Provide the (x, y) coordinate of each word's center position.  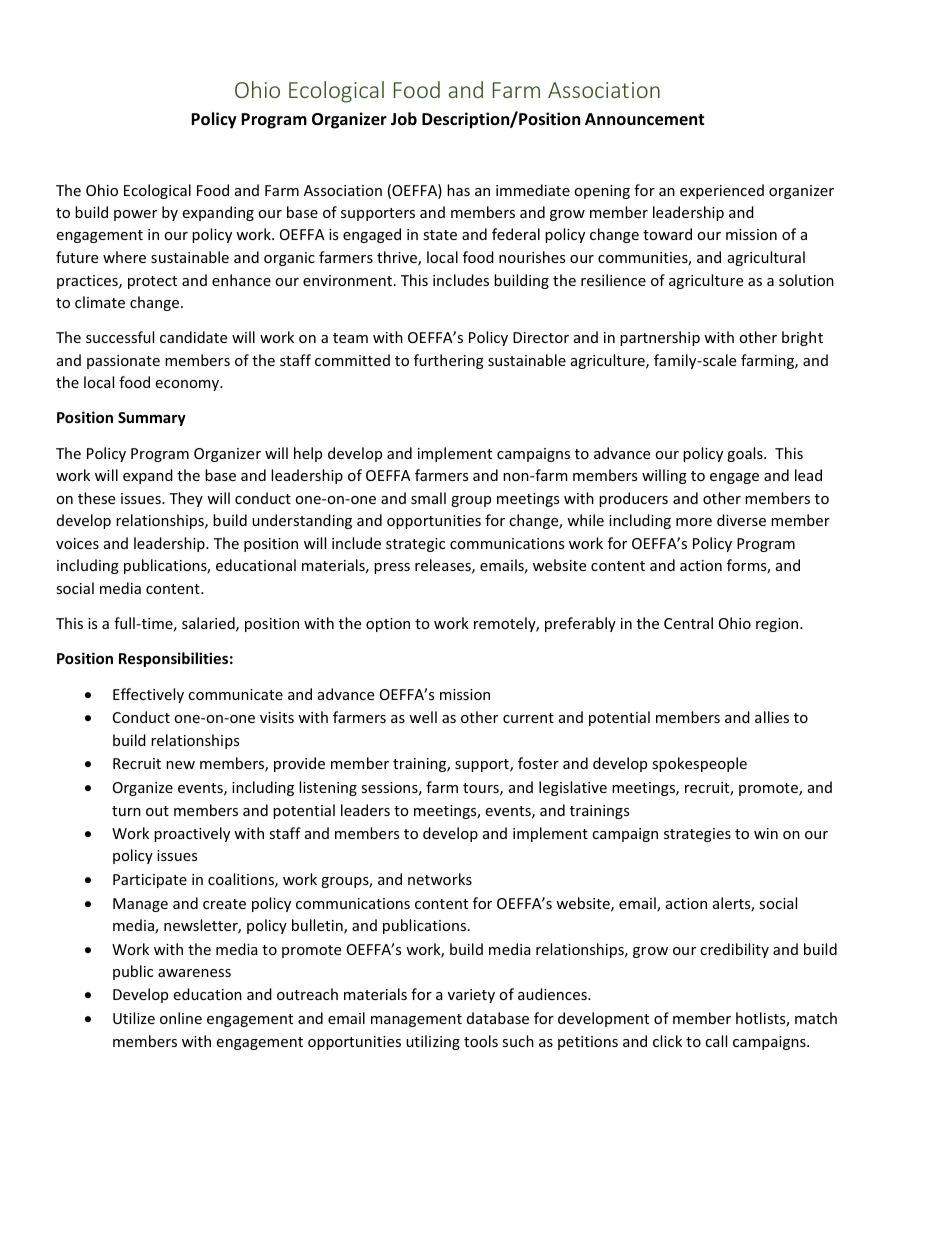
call (716, 1041)
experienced (722, 191)
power (135, 215)
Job (404, 119)
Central (688, 623)
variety (471, 996)
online (181, 1018)
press (392, 568)
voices (77, 543)
